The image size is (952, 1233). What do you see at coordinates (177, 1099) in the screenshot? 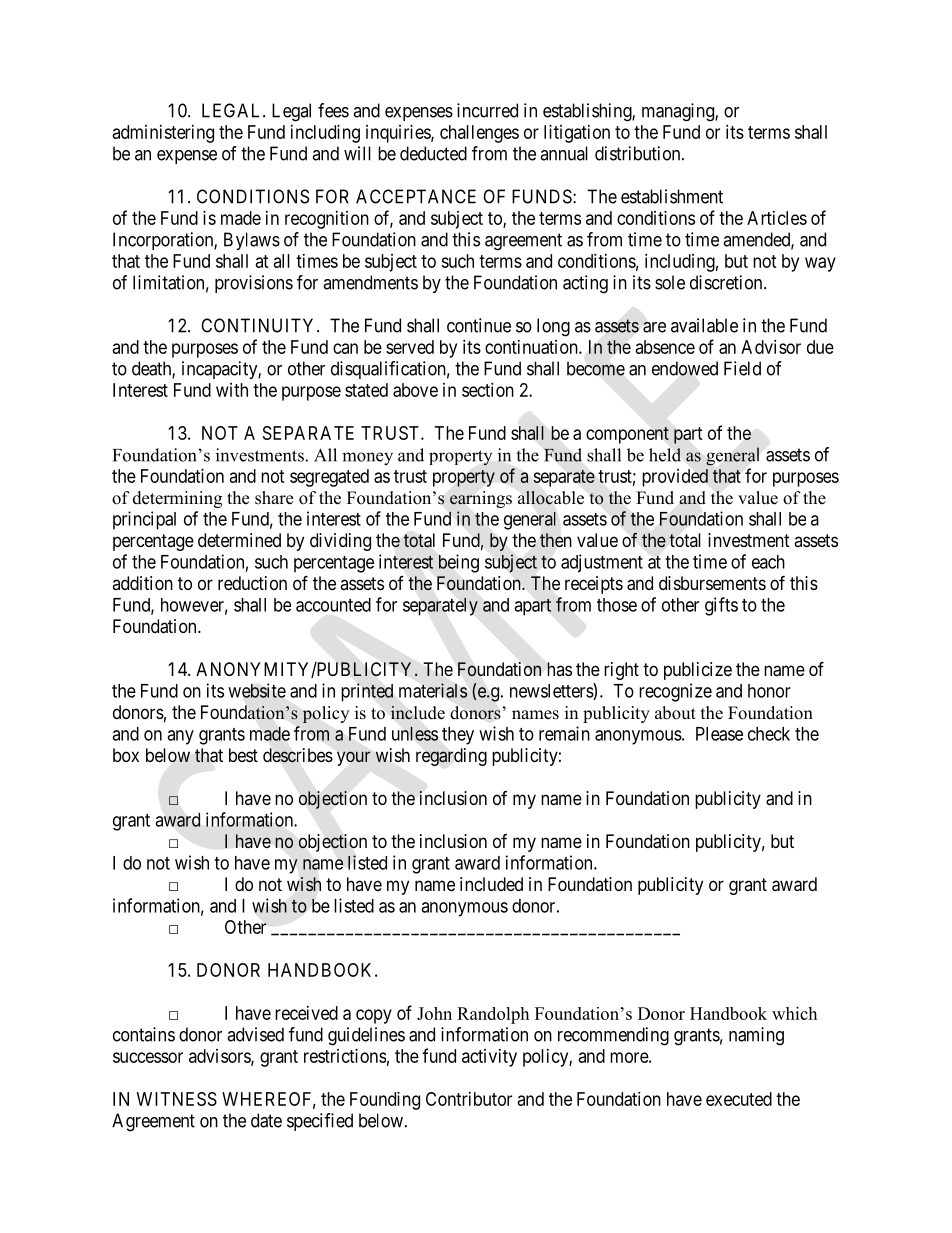
I see `WITNESS` at bounding box center [177, 1099].
